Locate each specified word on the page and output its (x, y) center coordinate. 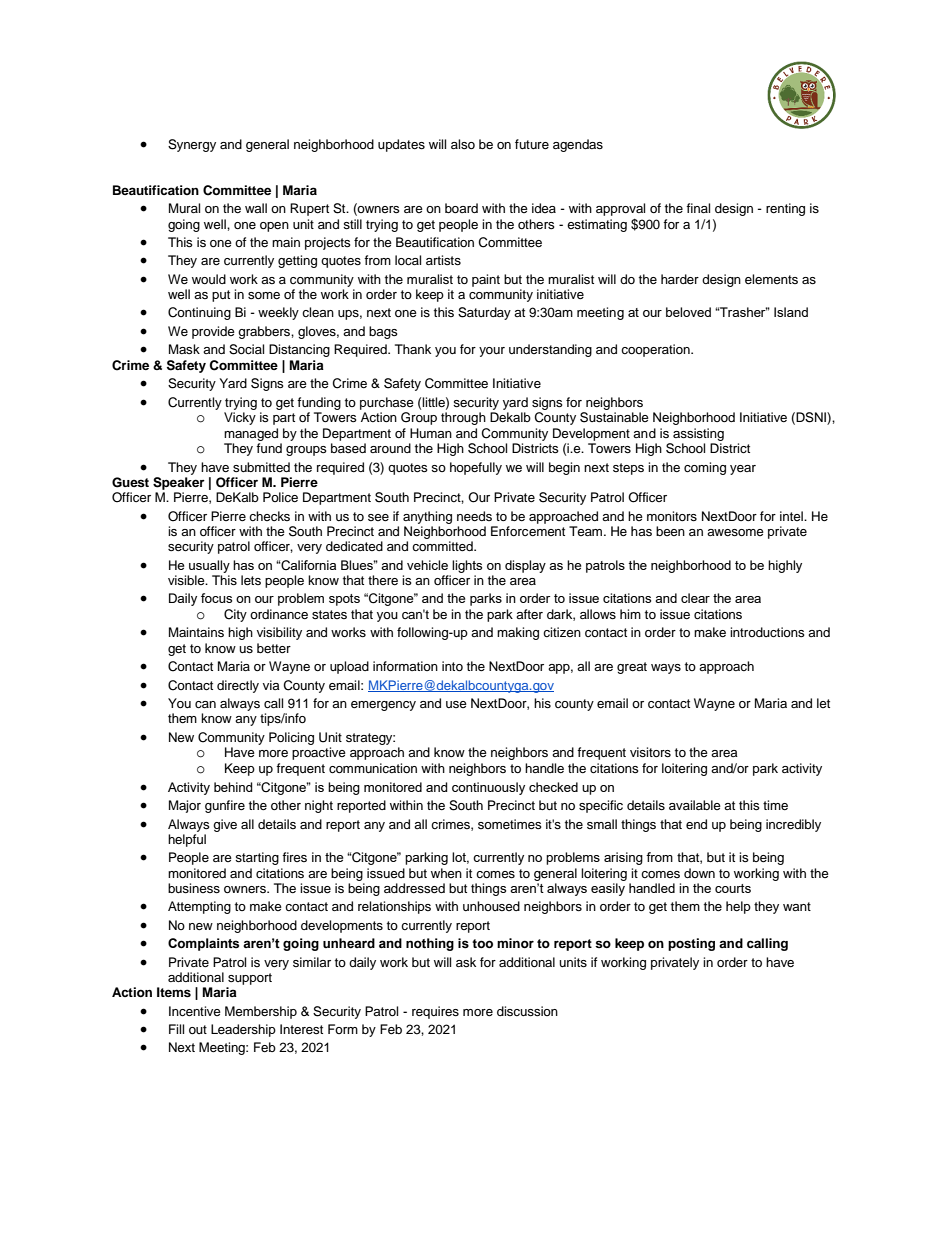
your (492, 352)
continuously (488, 788)
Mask (184, 349)
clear (695, 598)
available (695, 805)
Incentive (195, 1011)
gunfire (225, 806)
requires (435, 1012)
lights (467, 566)
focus (216, 598)
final (698, 208)
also (463, 144)
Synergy (192, 145)
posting (691, 944)
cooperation (656, 350)
